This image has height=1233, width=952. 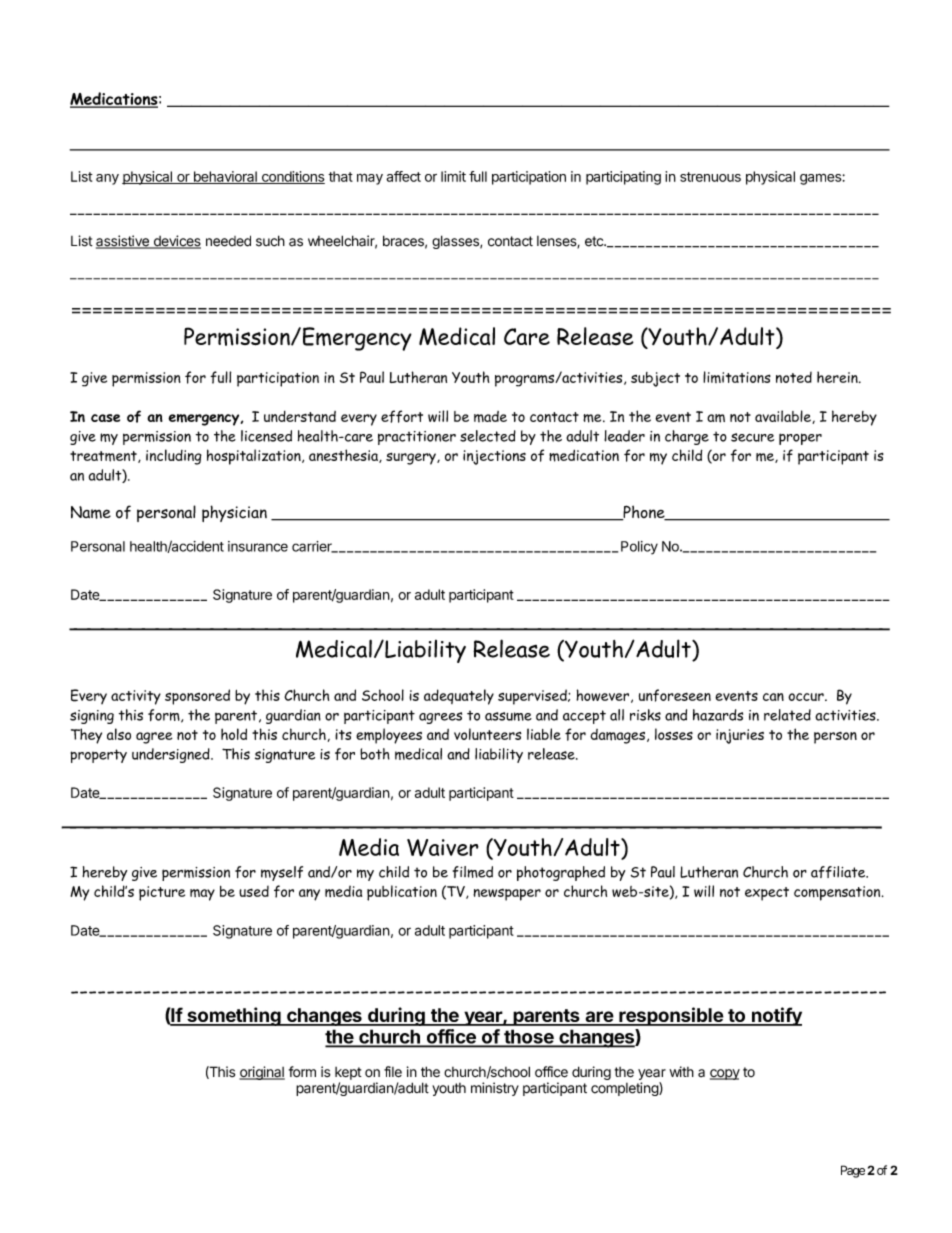 What do you see at coordinates (197, 697) in the image?
I see `sponsored` at bounding box center [197, 697].
